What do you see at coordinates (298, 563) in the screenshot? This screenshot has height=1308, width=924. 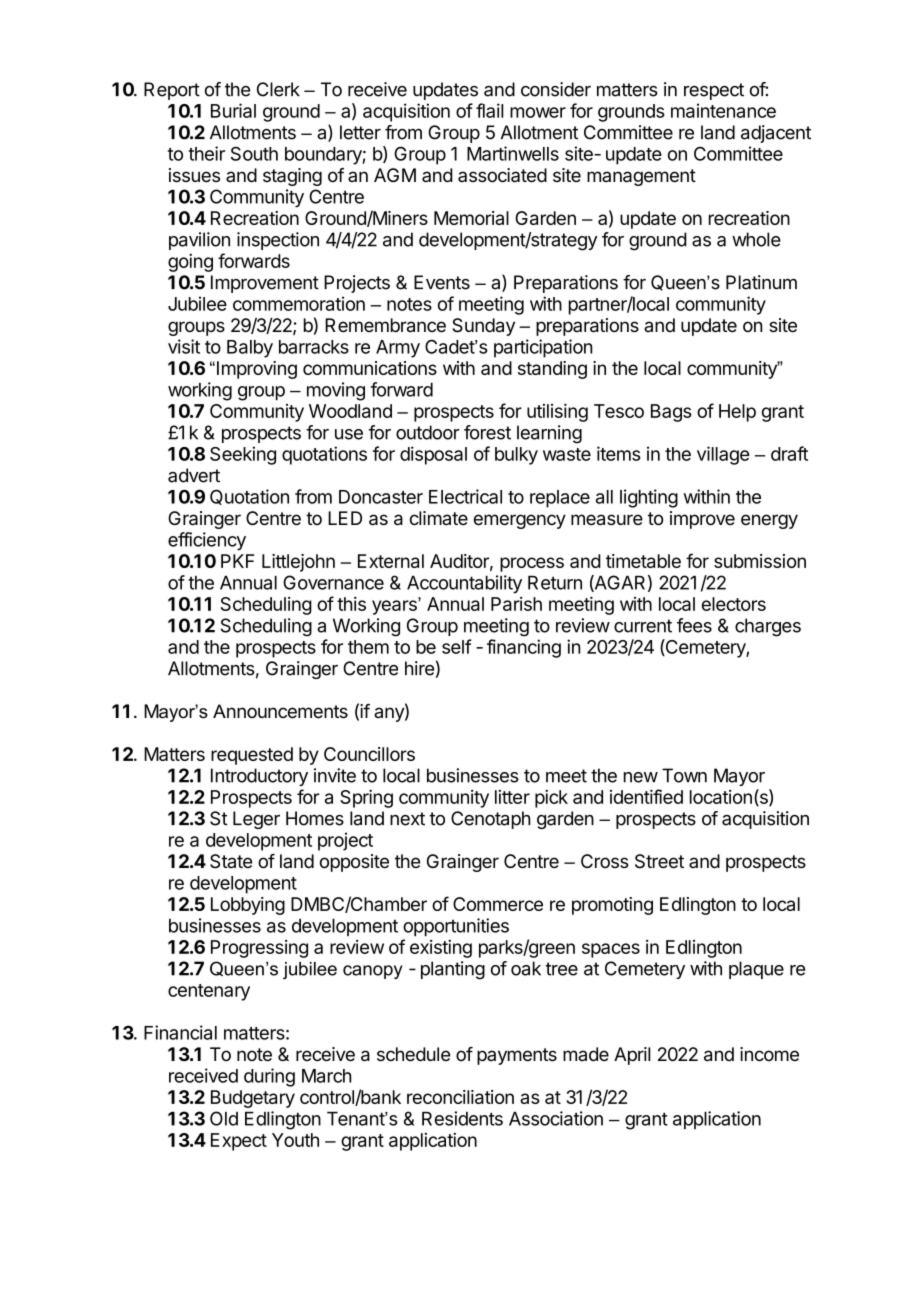 I see `Littlejohn` at bounding box center [298, 563].
